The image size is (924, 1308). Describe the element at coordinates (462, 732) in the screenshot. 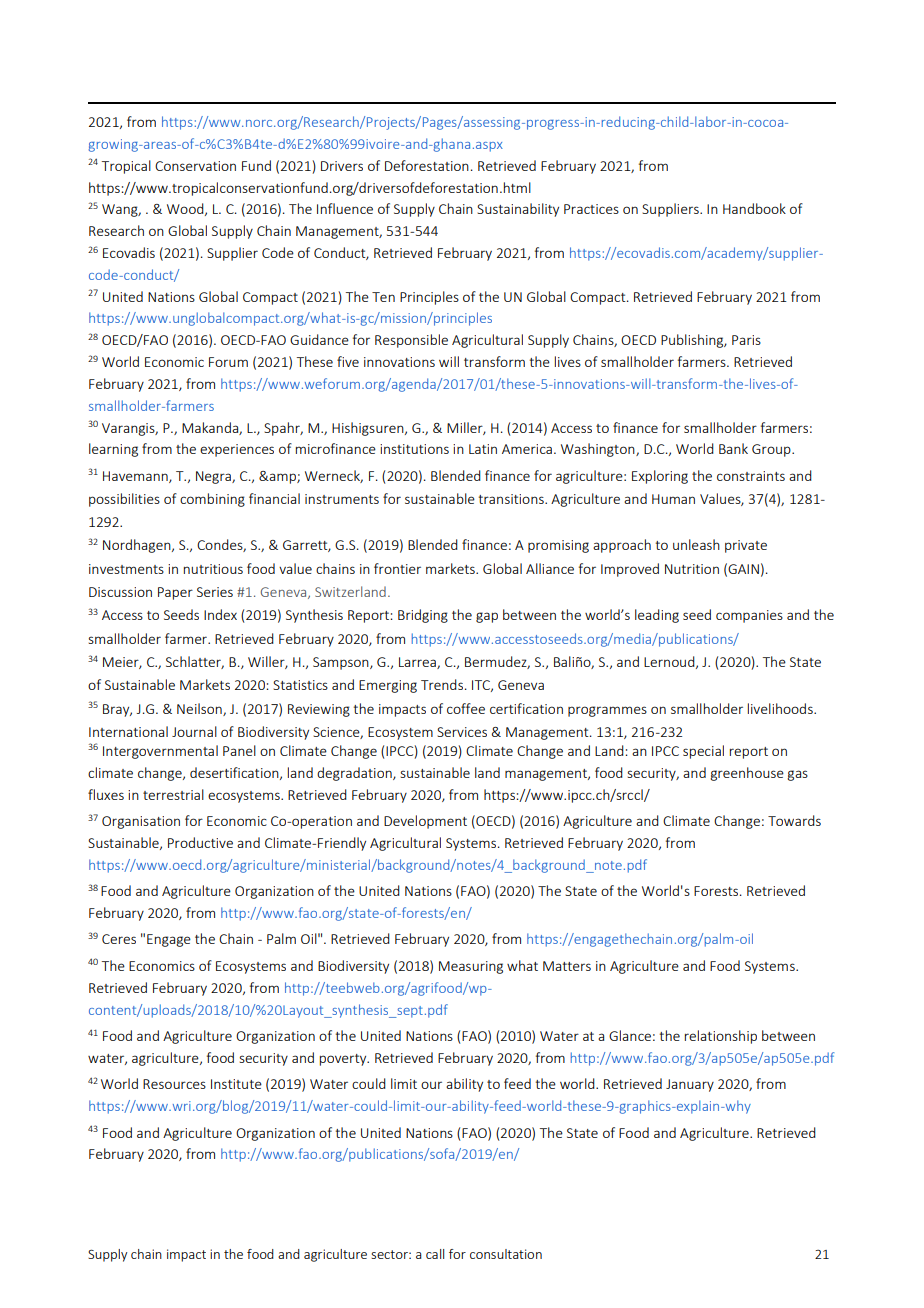

I see `Services` at that location.
